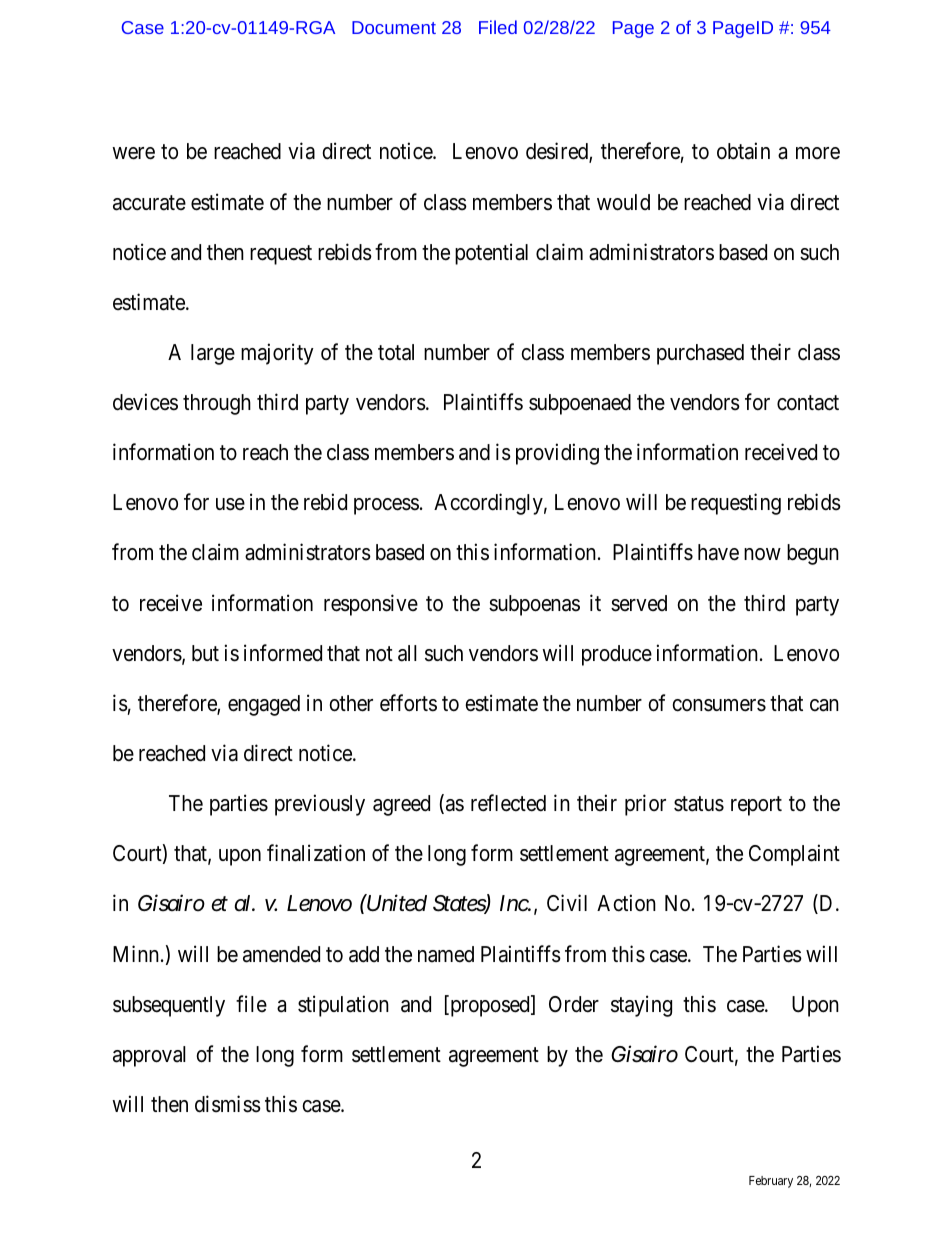 The width and height of the image is (952, 1233). Describe the element at coordinates (771, 1182) in the image. I see `February` at that location.
